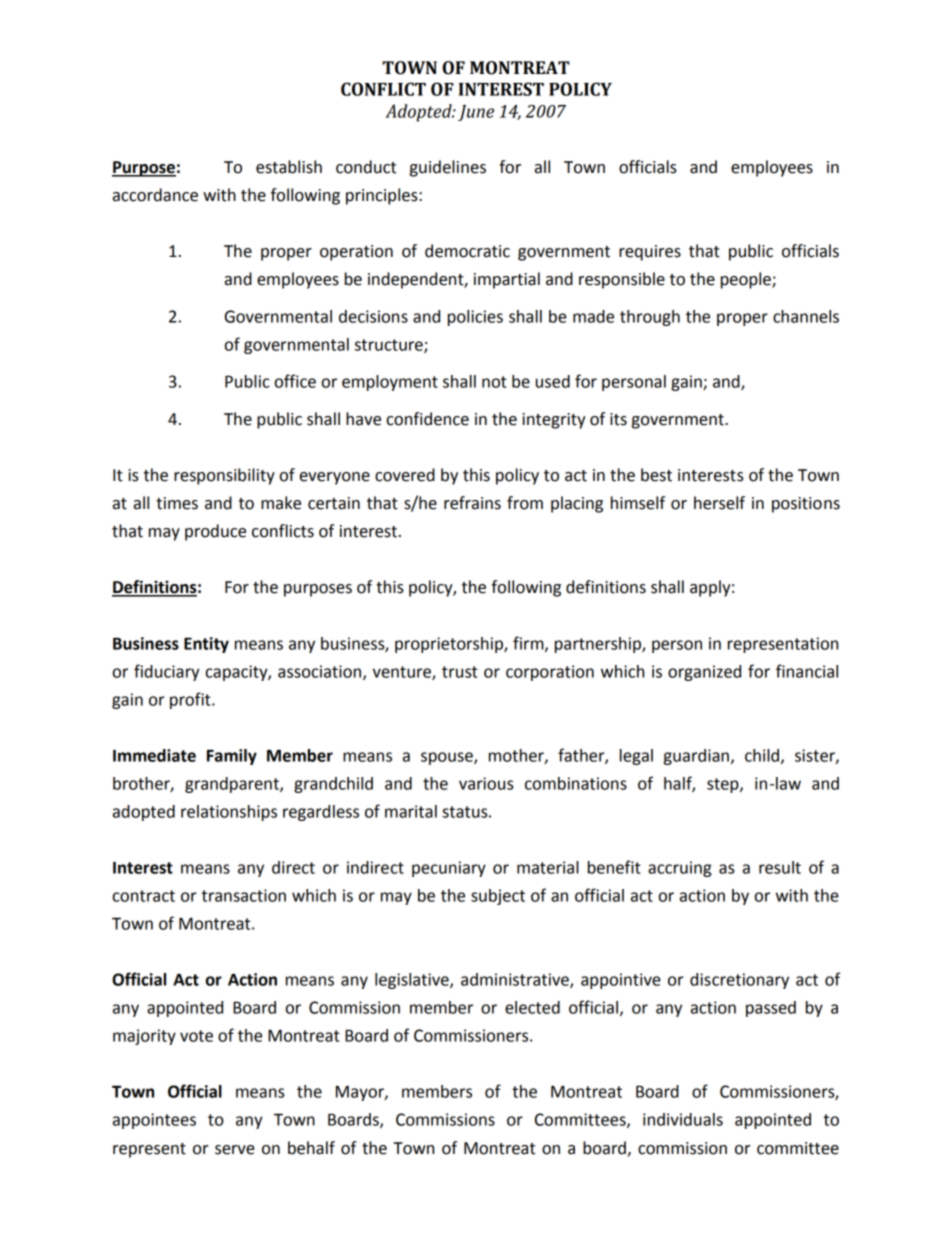 Image resolution: width=952 pixels, height=1233 pixels. Describe the element at coordinates (724, 785) in the page. I see `step` at that location.
